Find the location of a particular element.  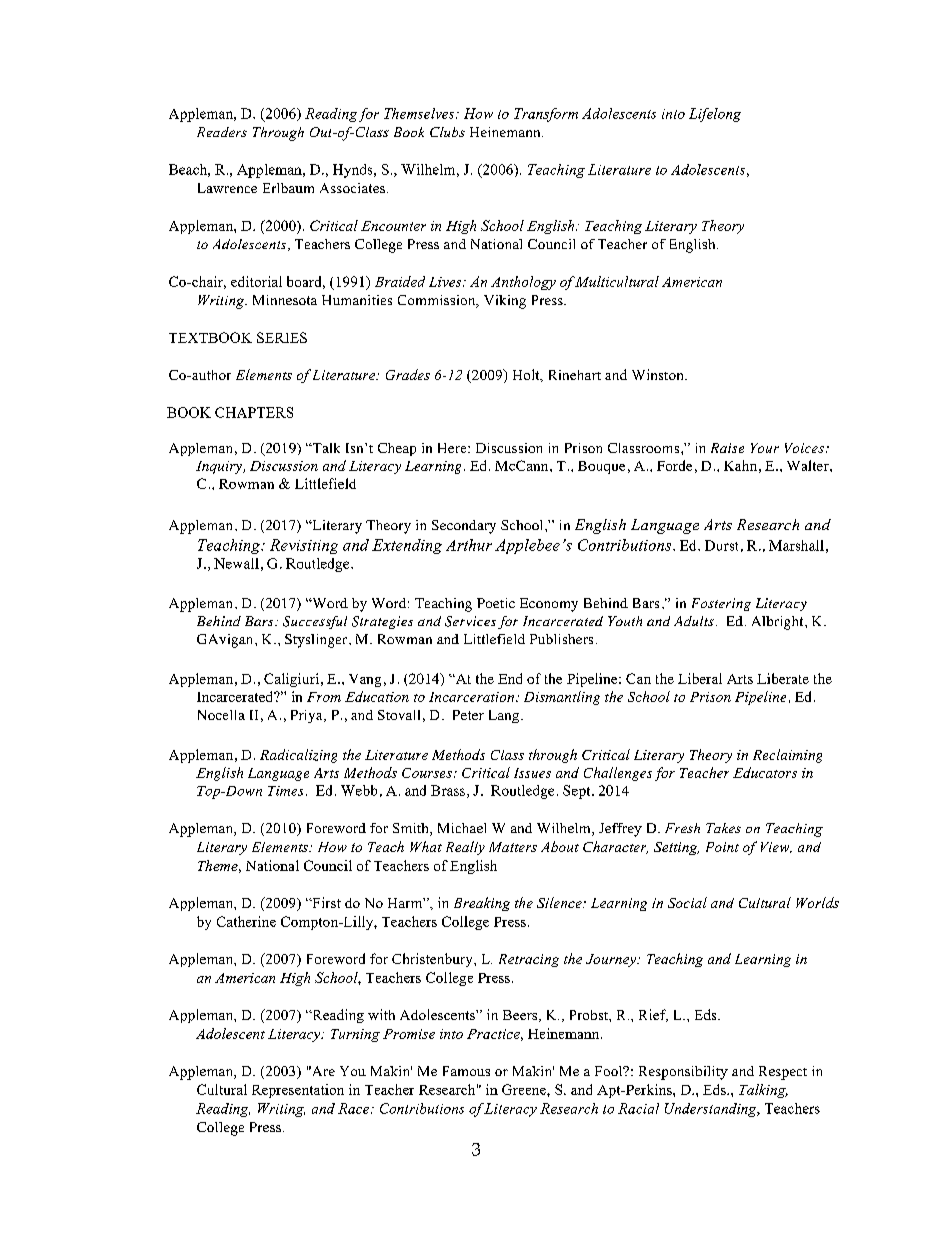

Representation is located at coordinates (298, 1091).
